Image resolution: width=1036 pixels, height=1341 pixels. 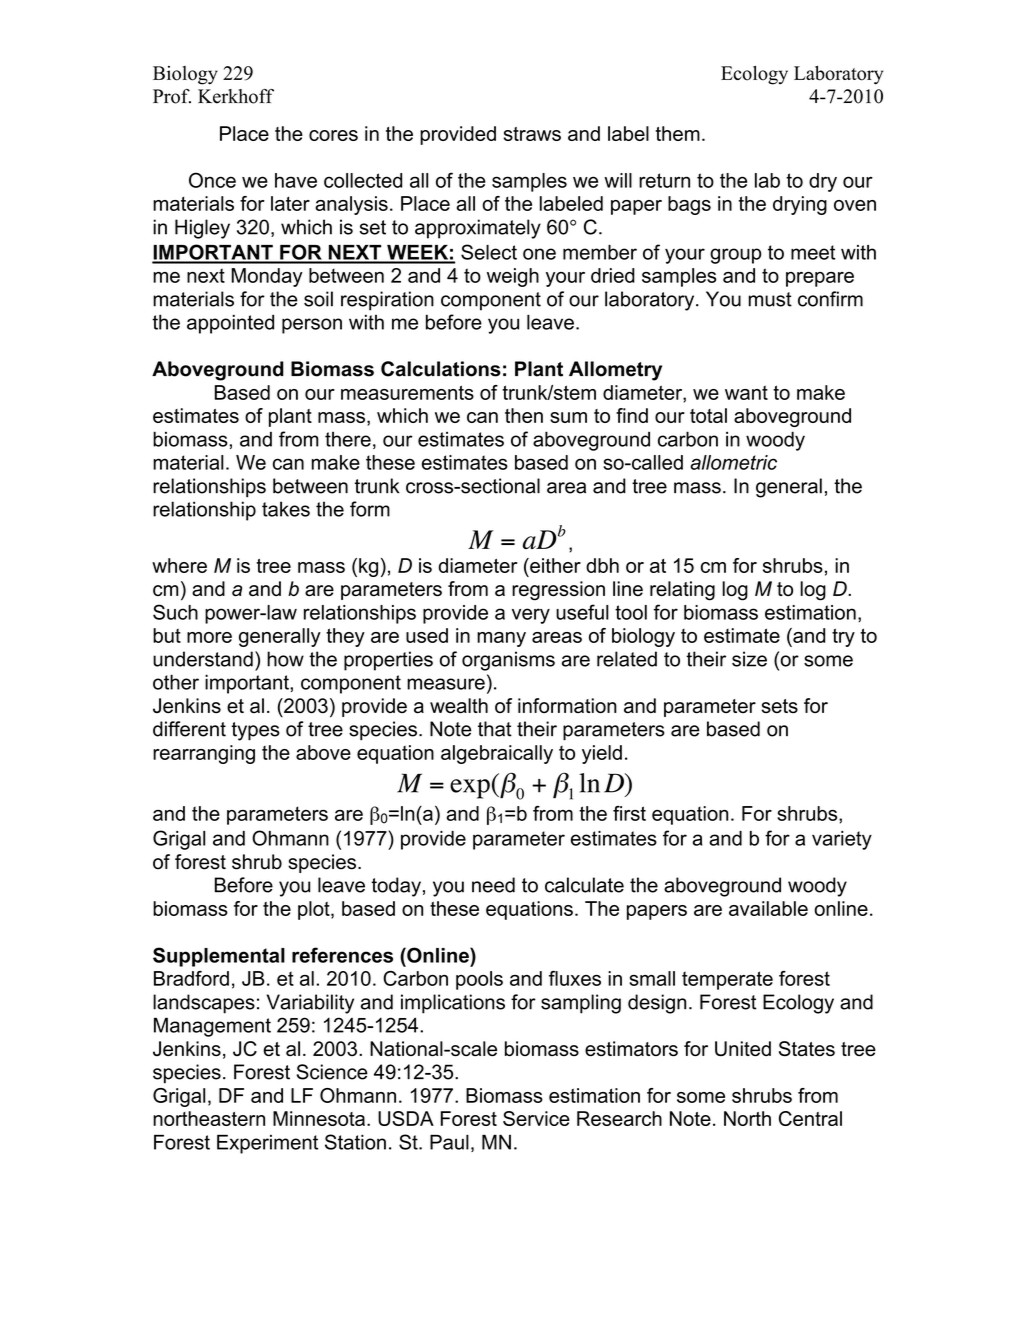 What do you see at coordinates (230, 324) in the document?
I see `appointed` at bounding box center [230, 324].
